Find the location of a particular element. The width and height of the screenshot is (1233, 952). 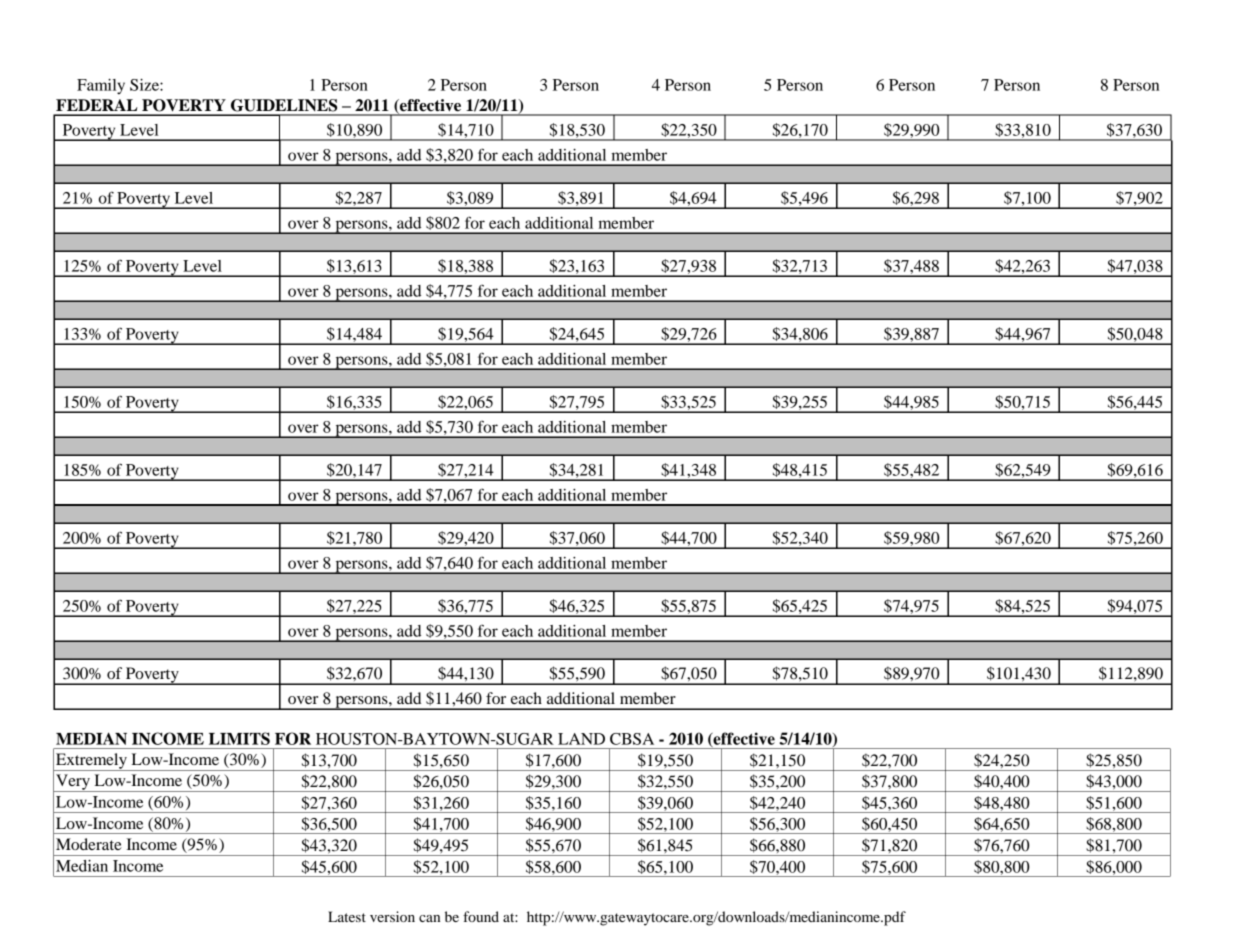

Moderate is located at coordinates (89, 844).
